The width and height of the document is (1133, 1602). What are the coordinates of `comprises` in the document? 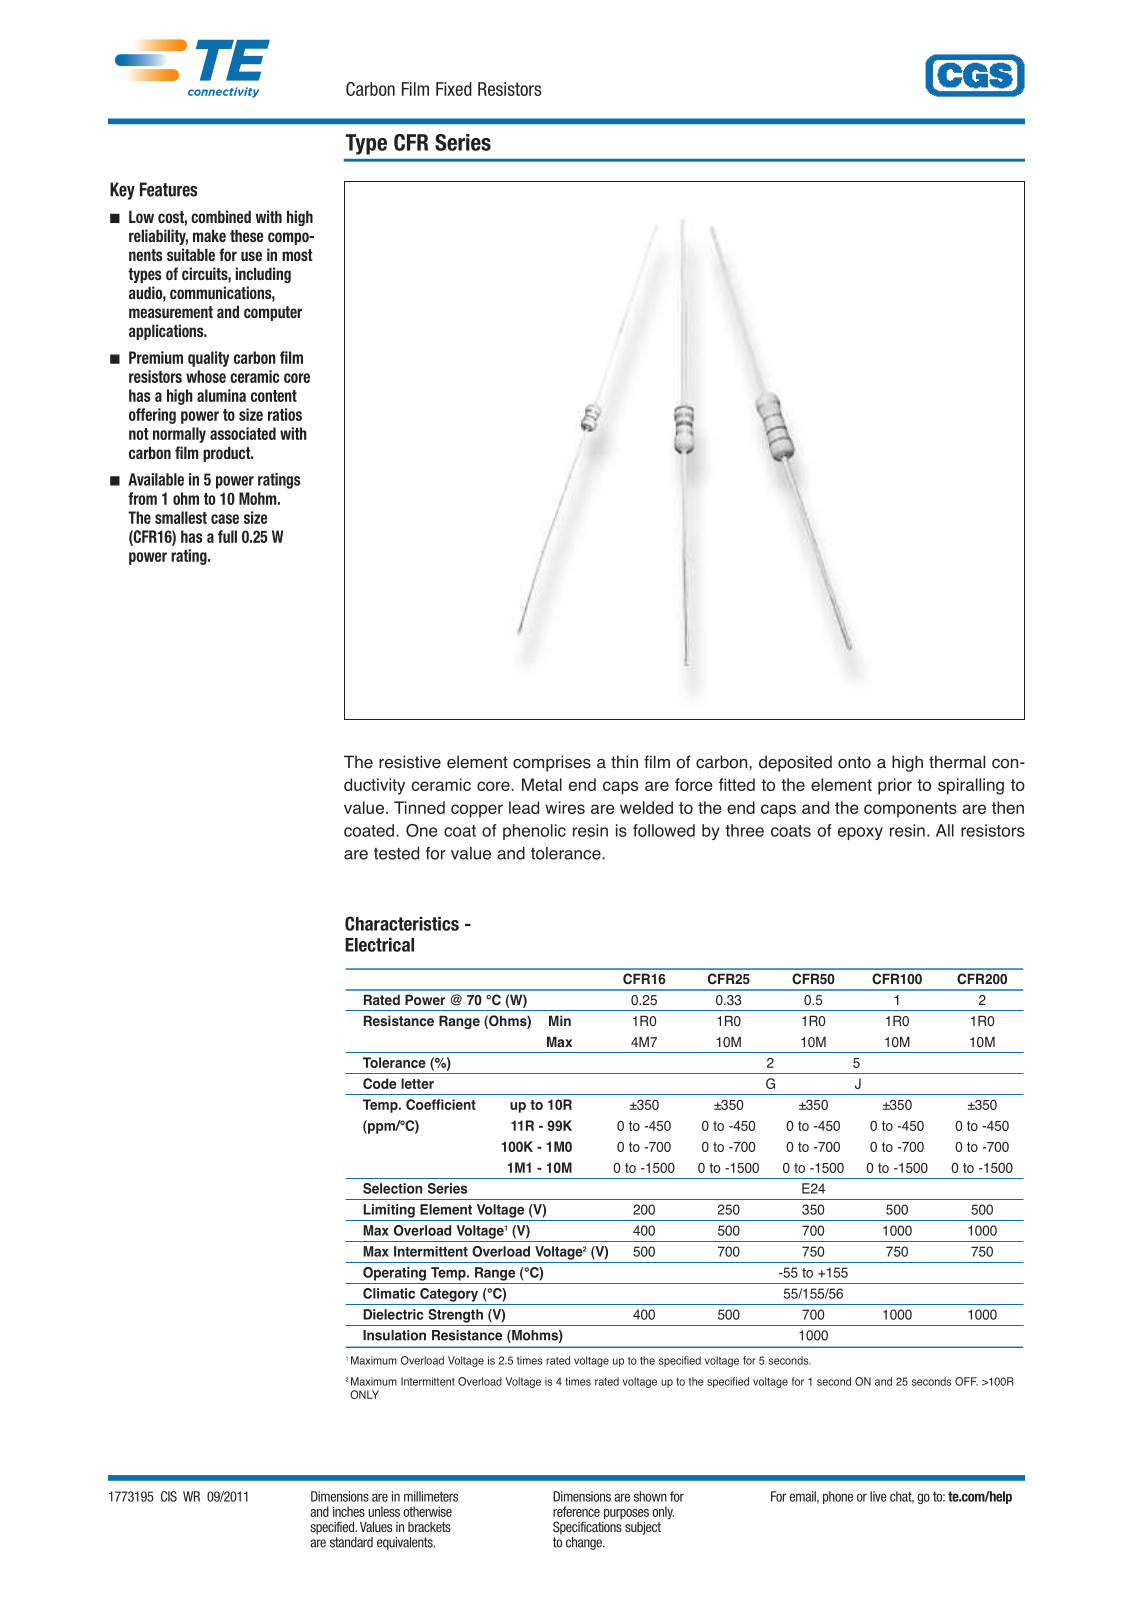 It's located at (552, 763).
